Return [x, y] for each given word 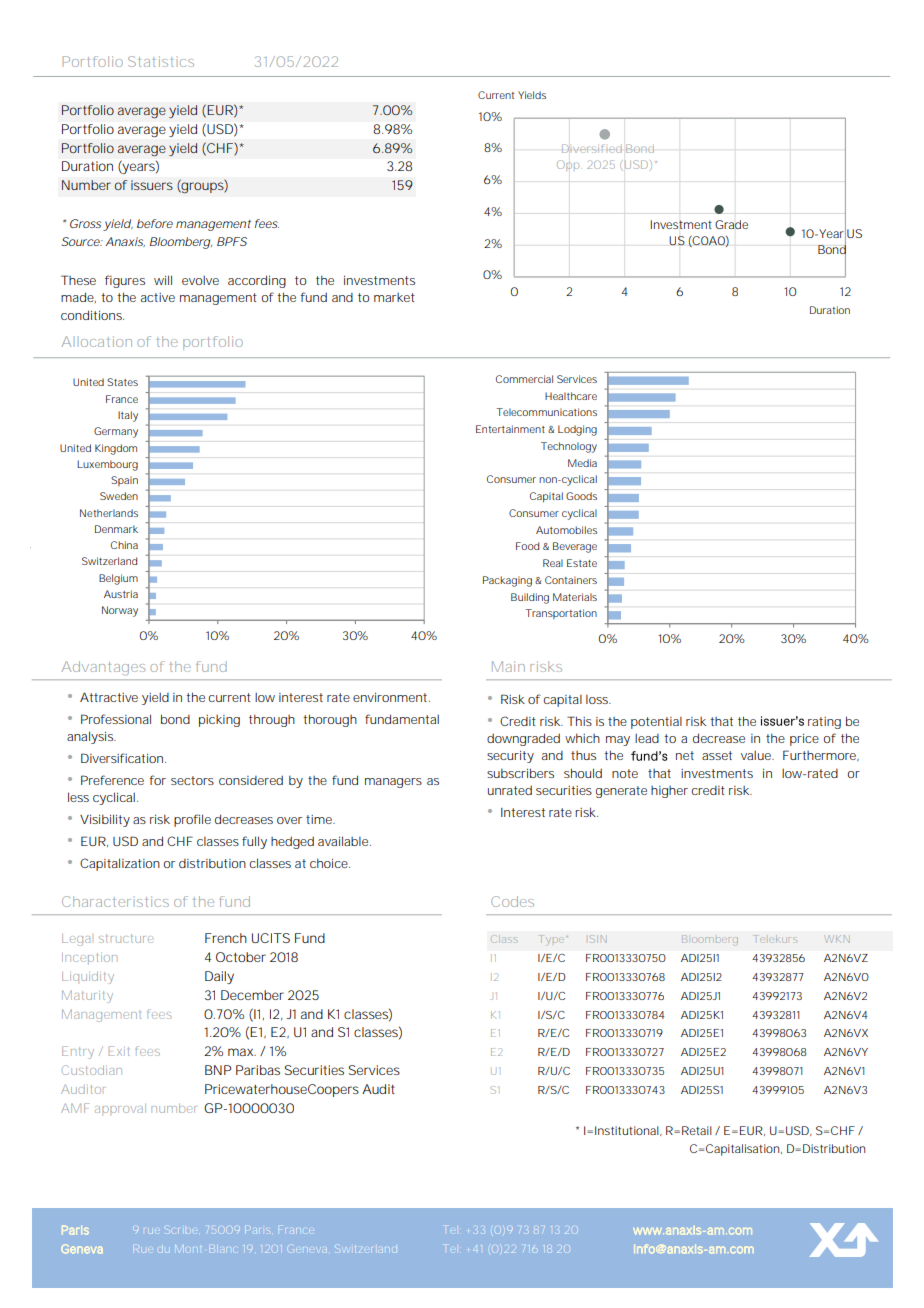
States [122, 382]
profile [192, 820]
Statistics [161, 61]
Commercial [524, 379]
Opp [568, 165]
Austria [121, 594]
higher [669, 792]
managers [393, 783]
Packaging [507, 581]
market [394, 297]
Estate [582, 563]
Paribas [258, 1070]
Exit [119, 1051]
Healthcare [571, 396]
